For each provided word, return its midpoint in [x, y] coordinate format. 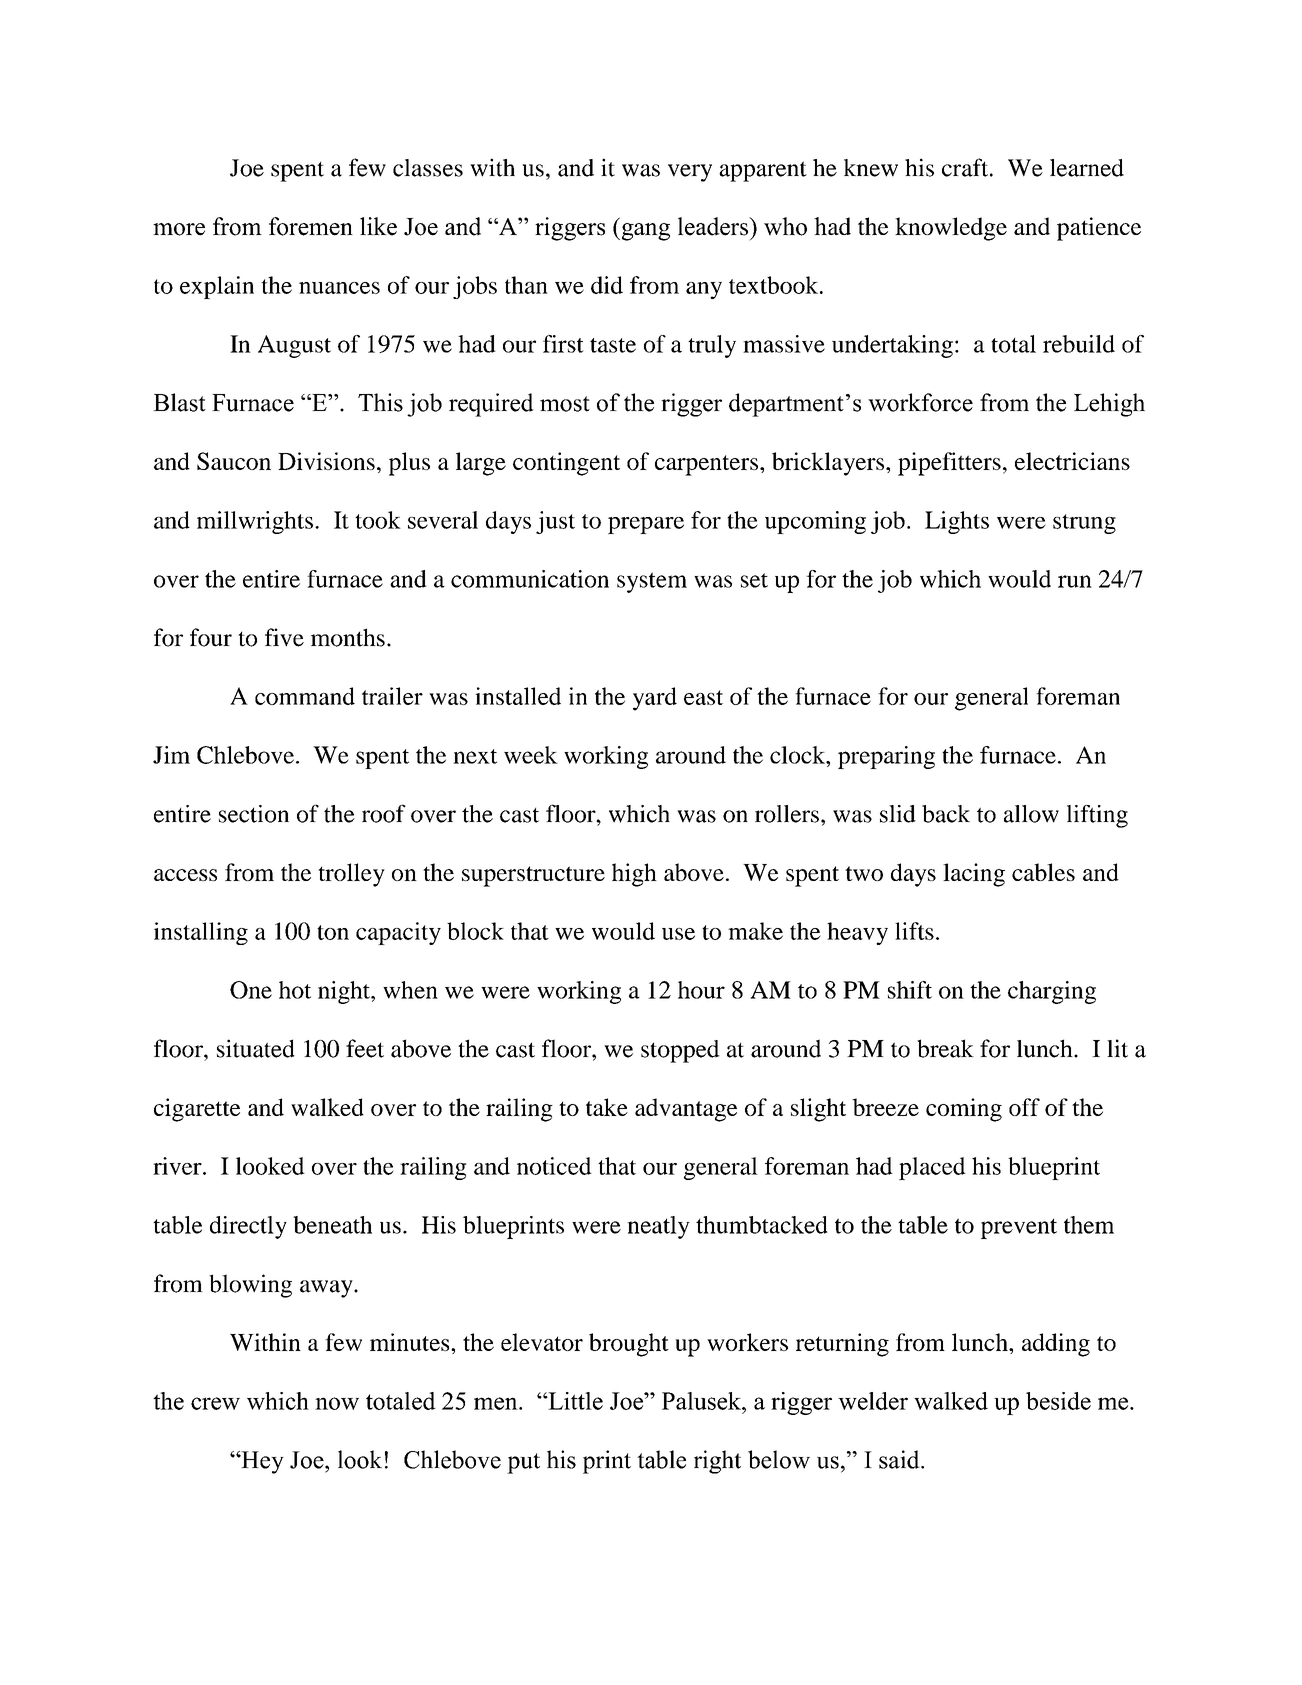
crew [215, 1403]
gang [644, 232]
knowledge [951, 229]
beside [1058, 1401]
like [378, 226]
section [254, 814]
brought [629, 1345]
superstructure [533, 876]
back [946, 814]
